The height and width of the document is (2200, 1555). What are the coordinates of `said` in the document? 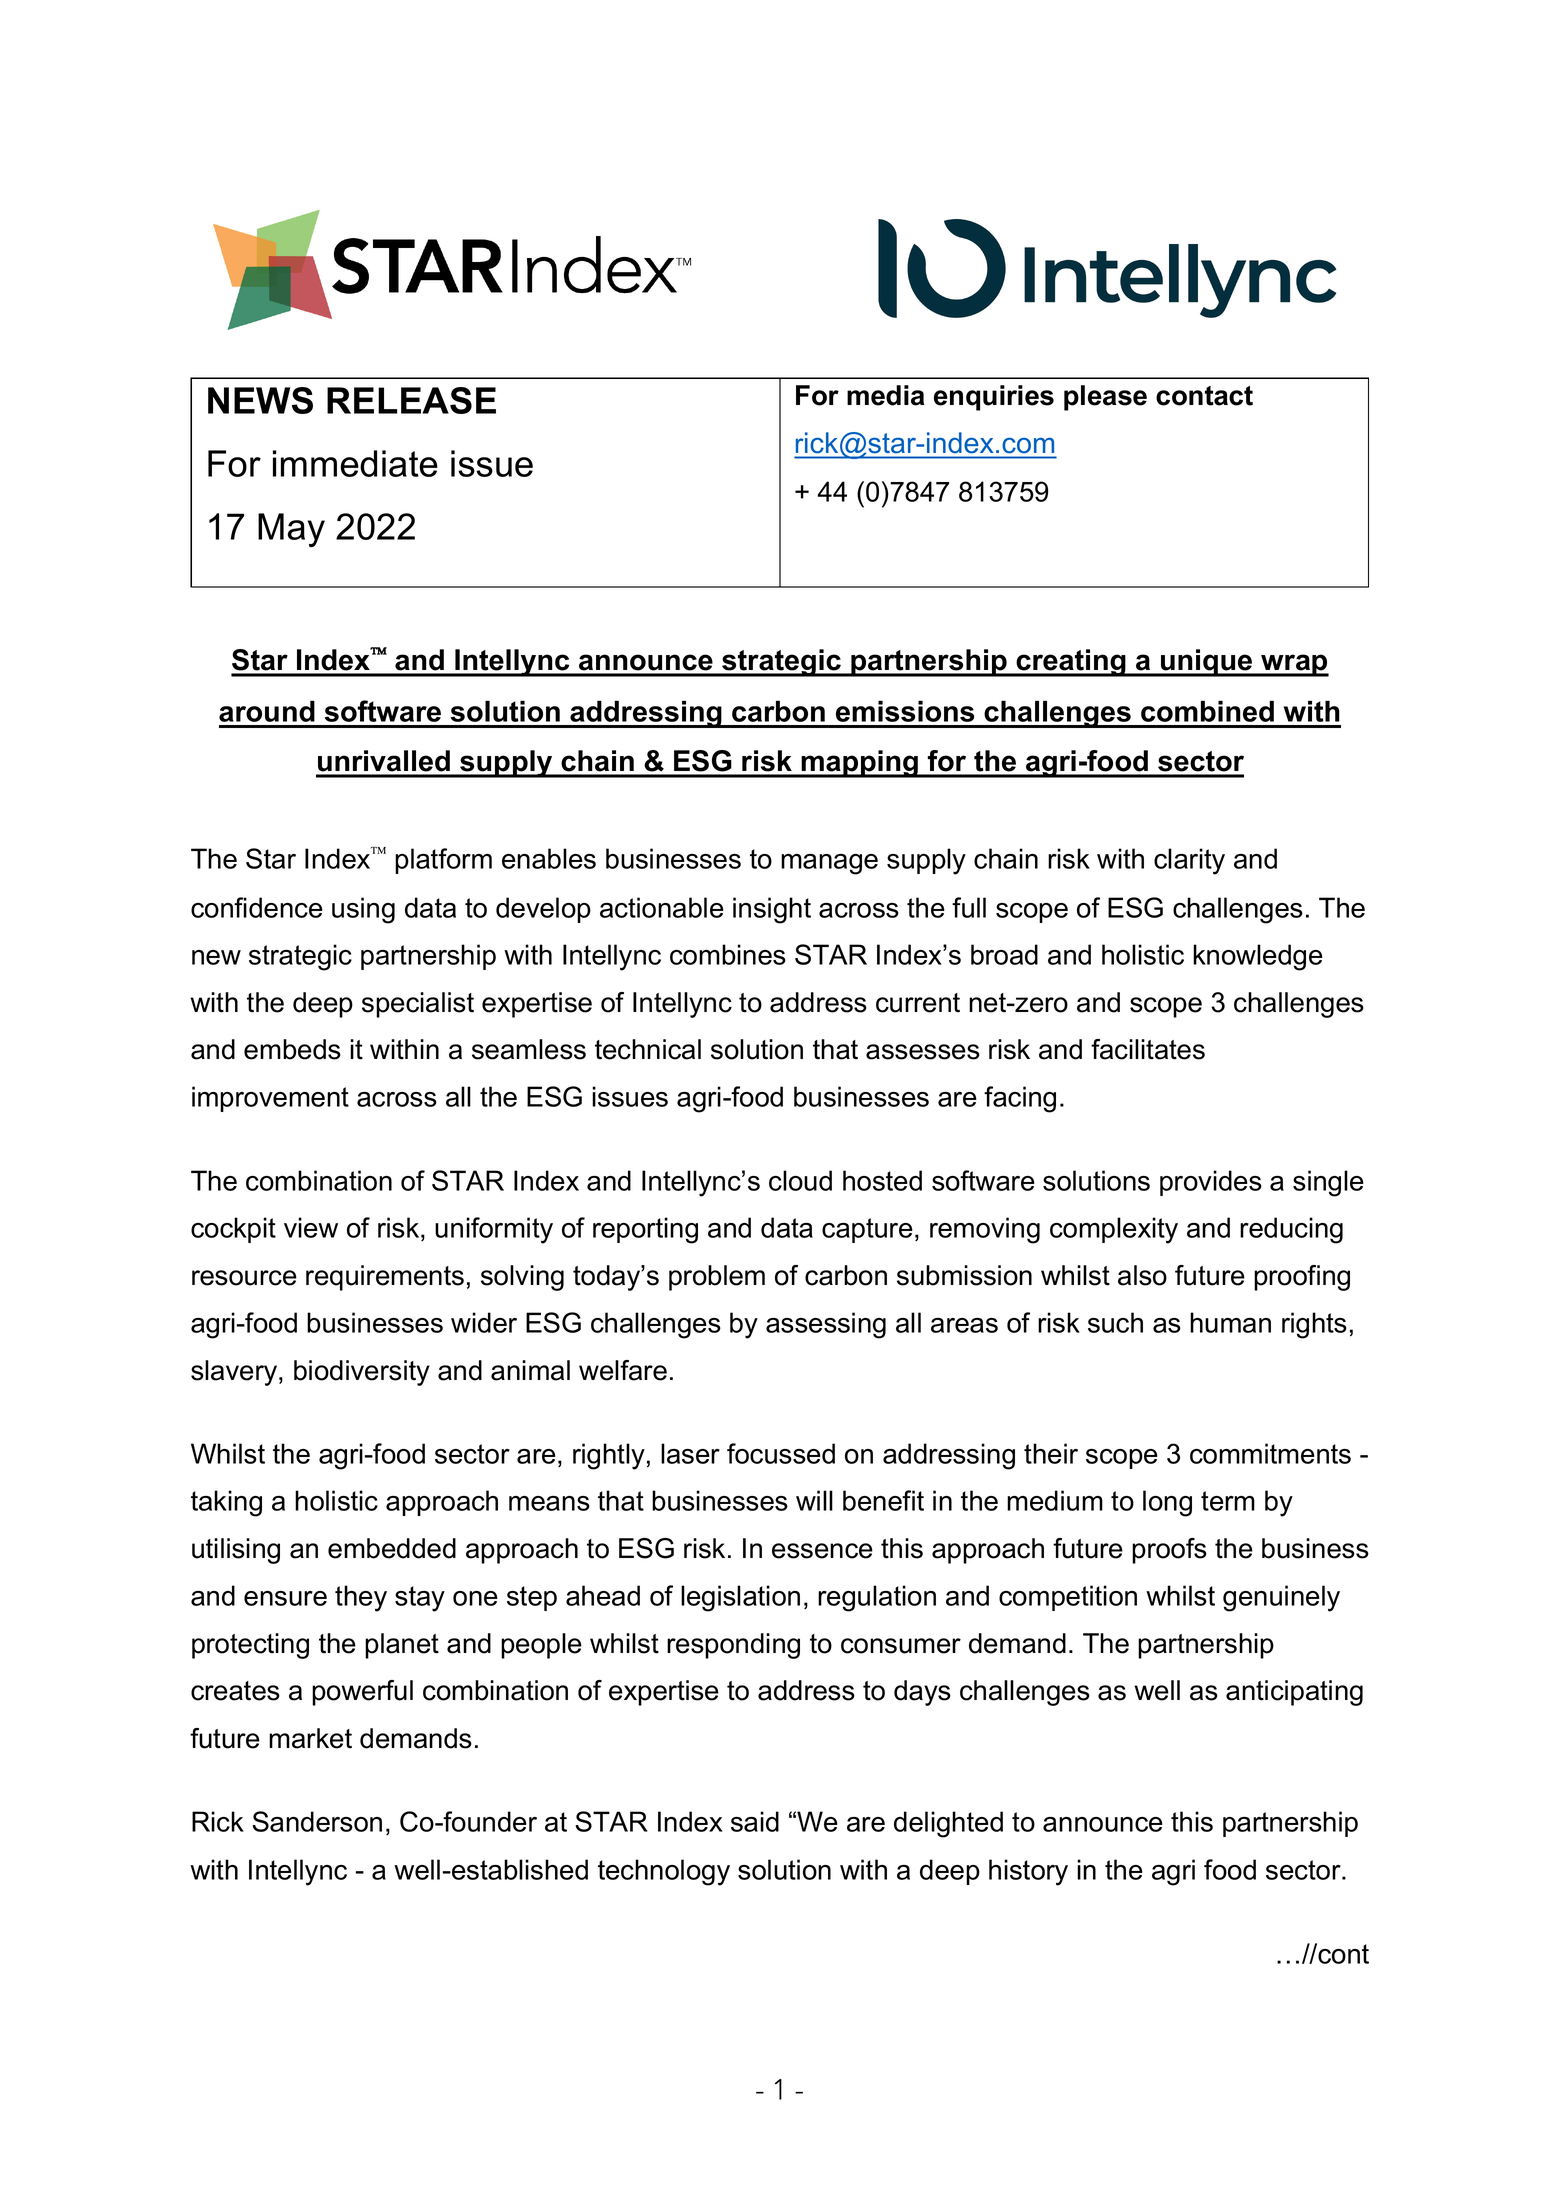 It's located at (755, 1821).
